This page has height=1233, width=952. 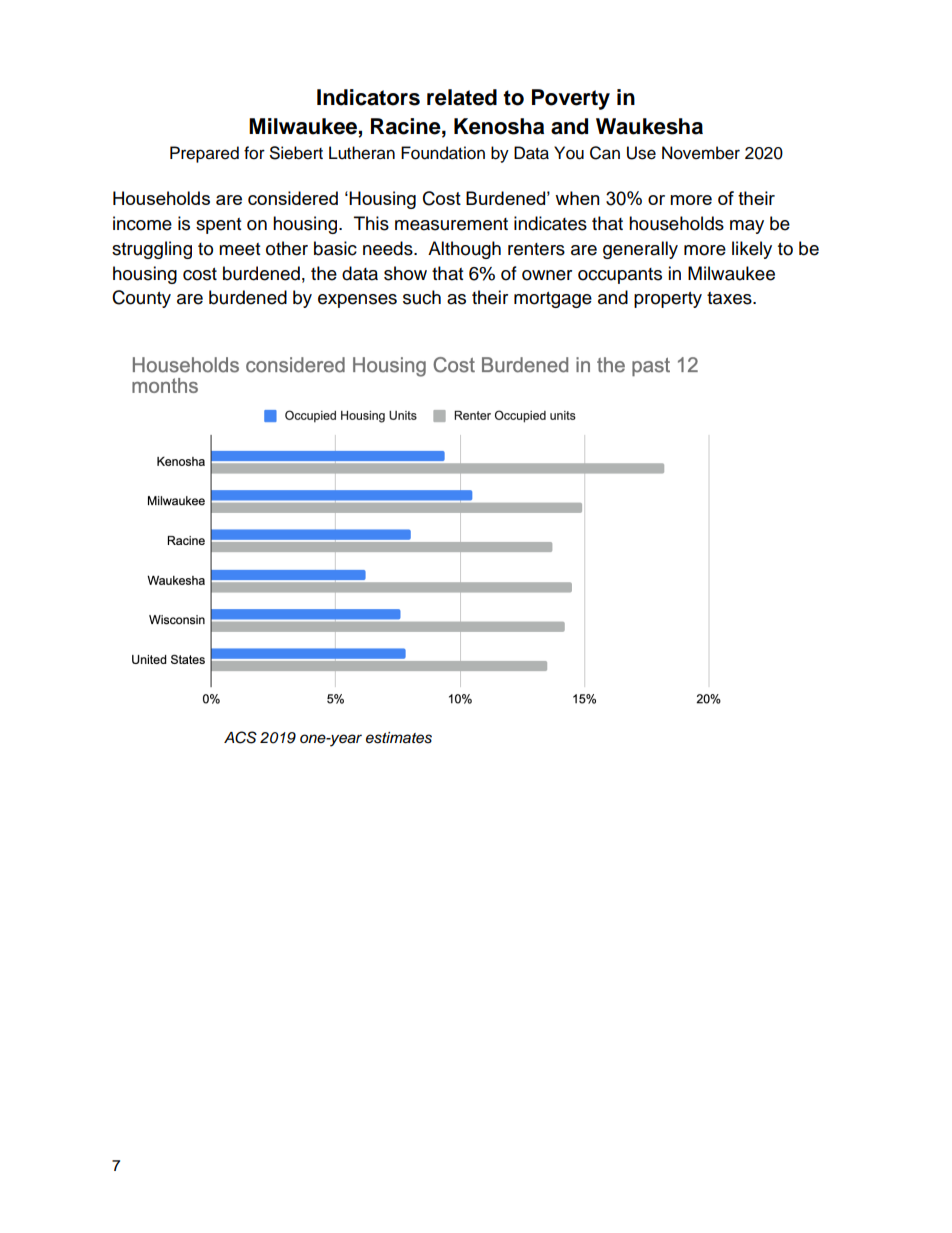 What do you see at coordinates (422, 297) in the page?
I see `such` at bounding box center [422, 297].
